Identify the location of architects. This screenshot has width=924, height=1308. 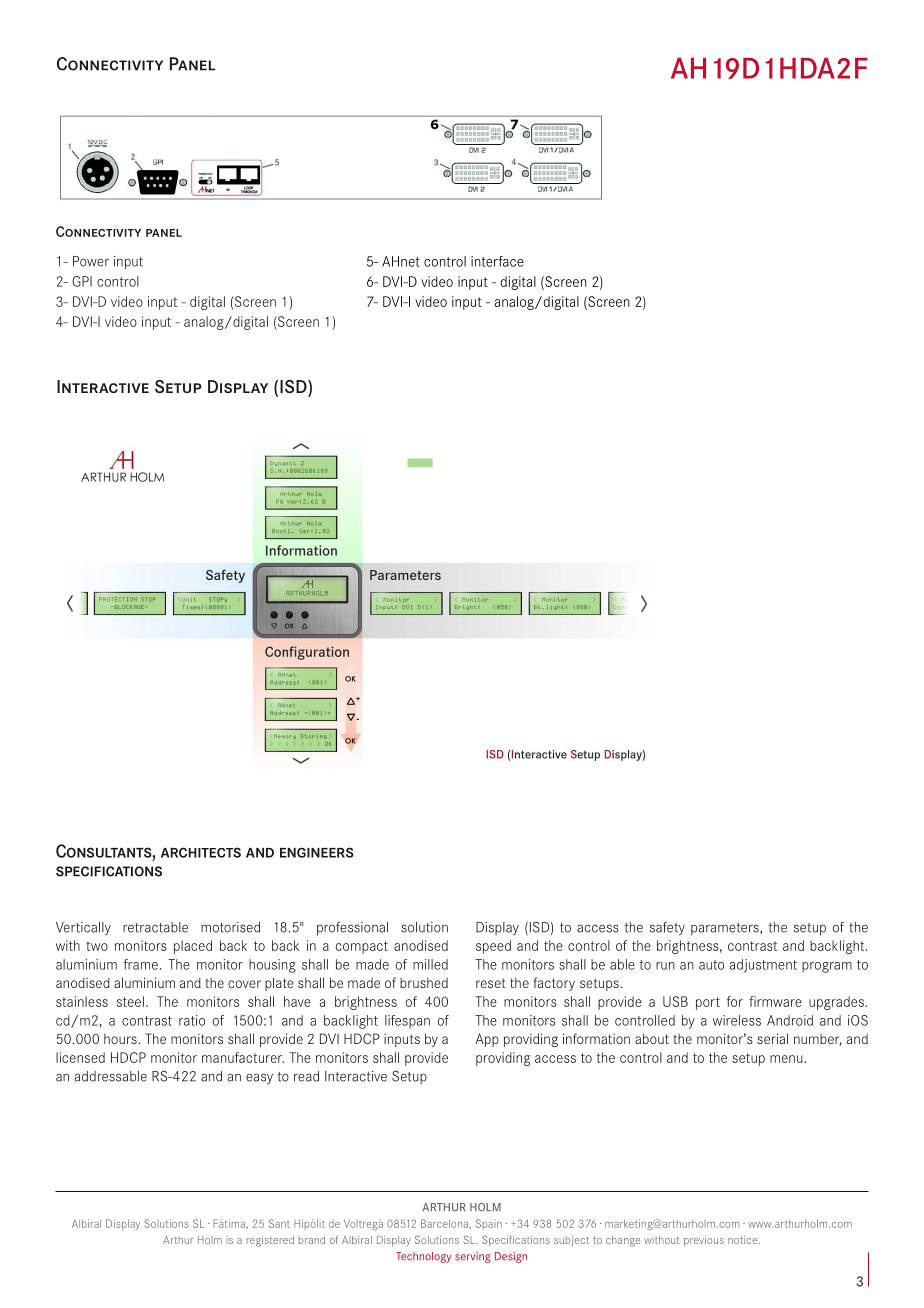
(201, 852).
